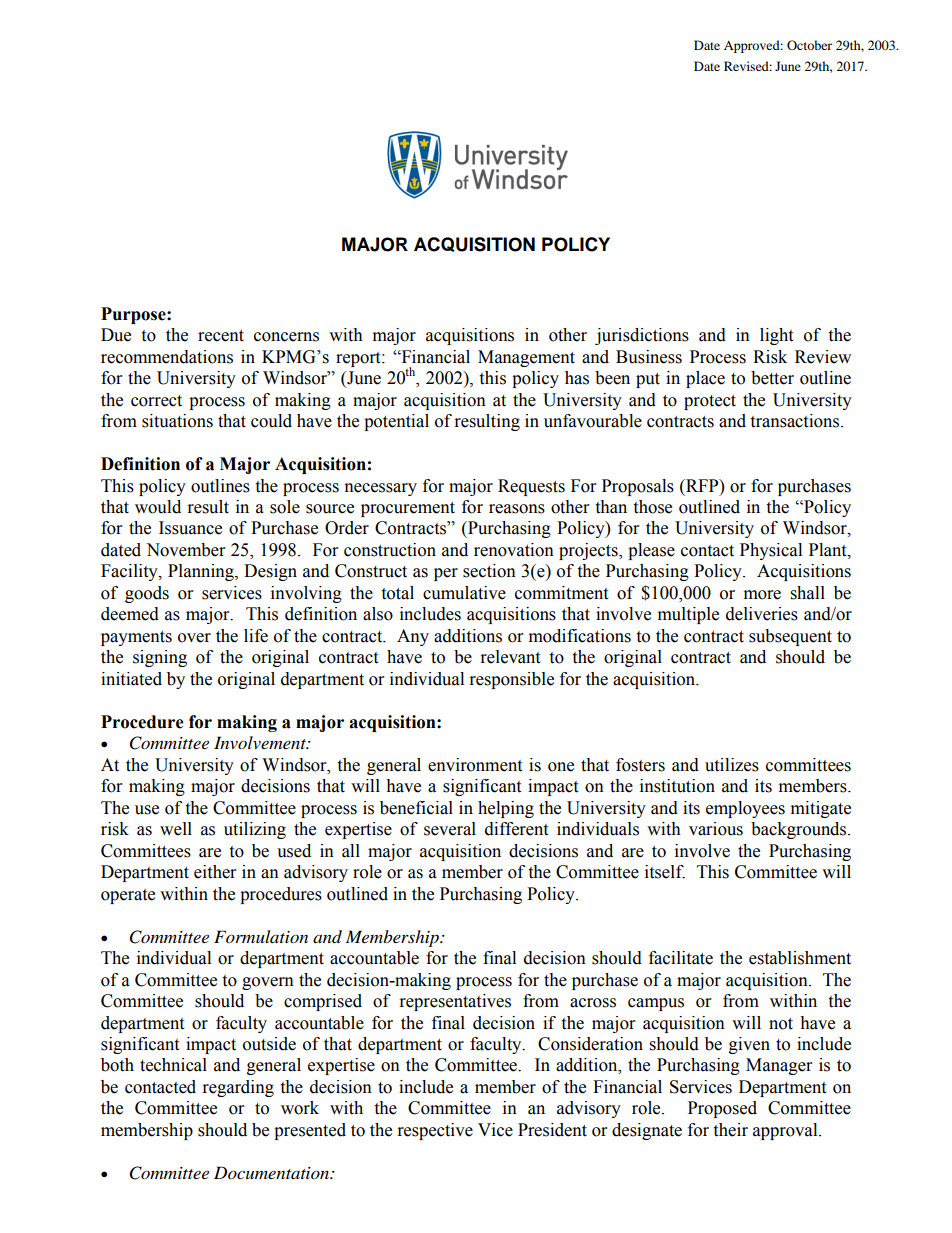 The width and height of the image is (952, 1233). I want to click on respective, so click(435, 1131).
